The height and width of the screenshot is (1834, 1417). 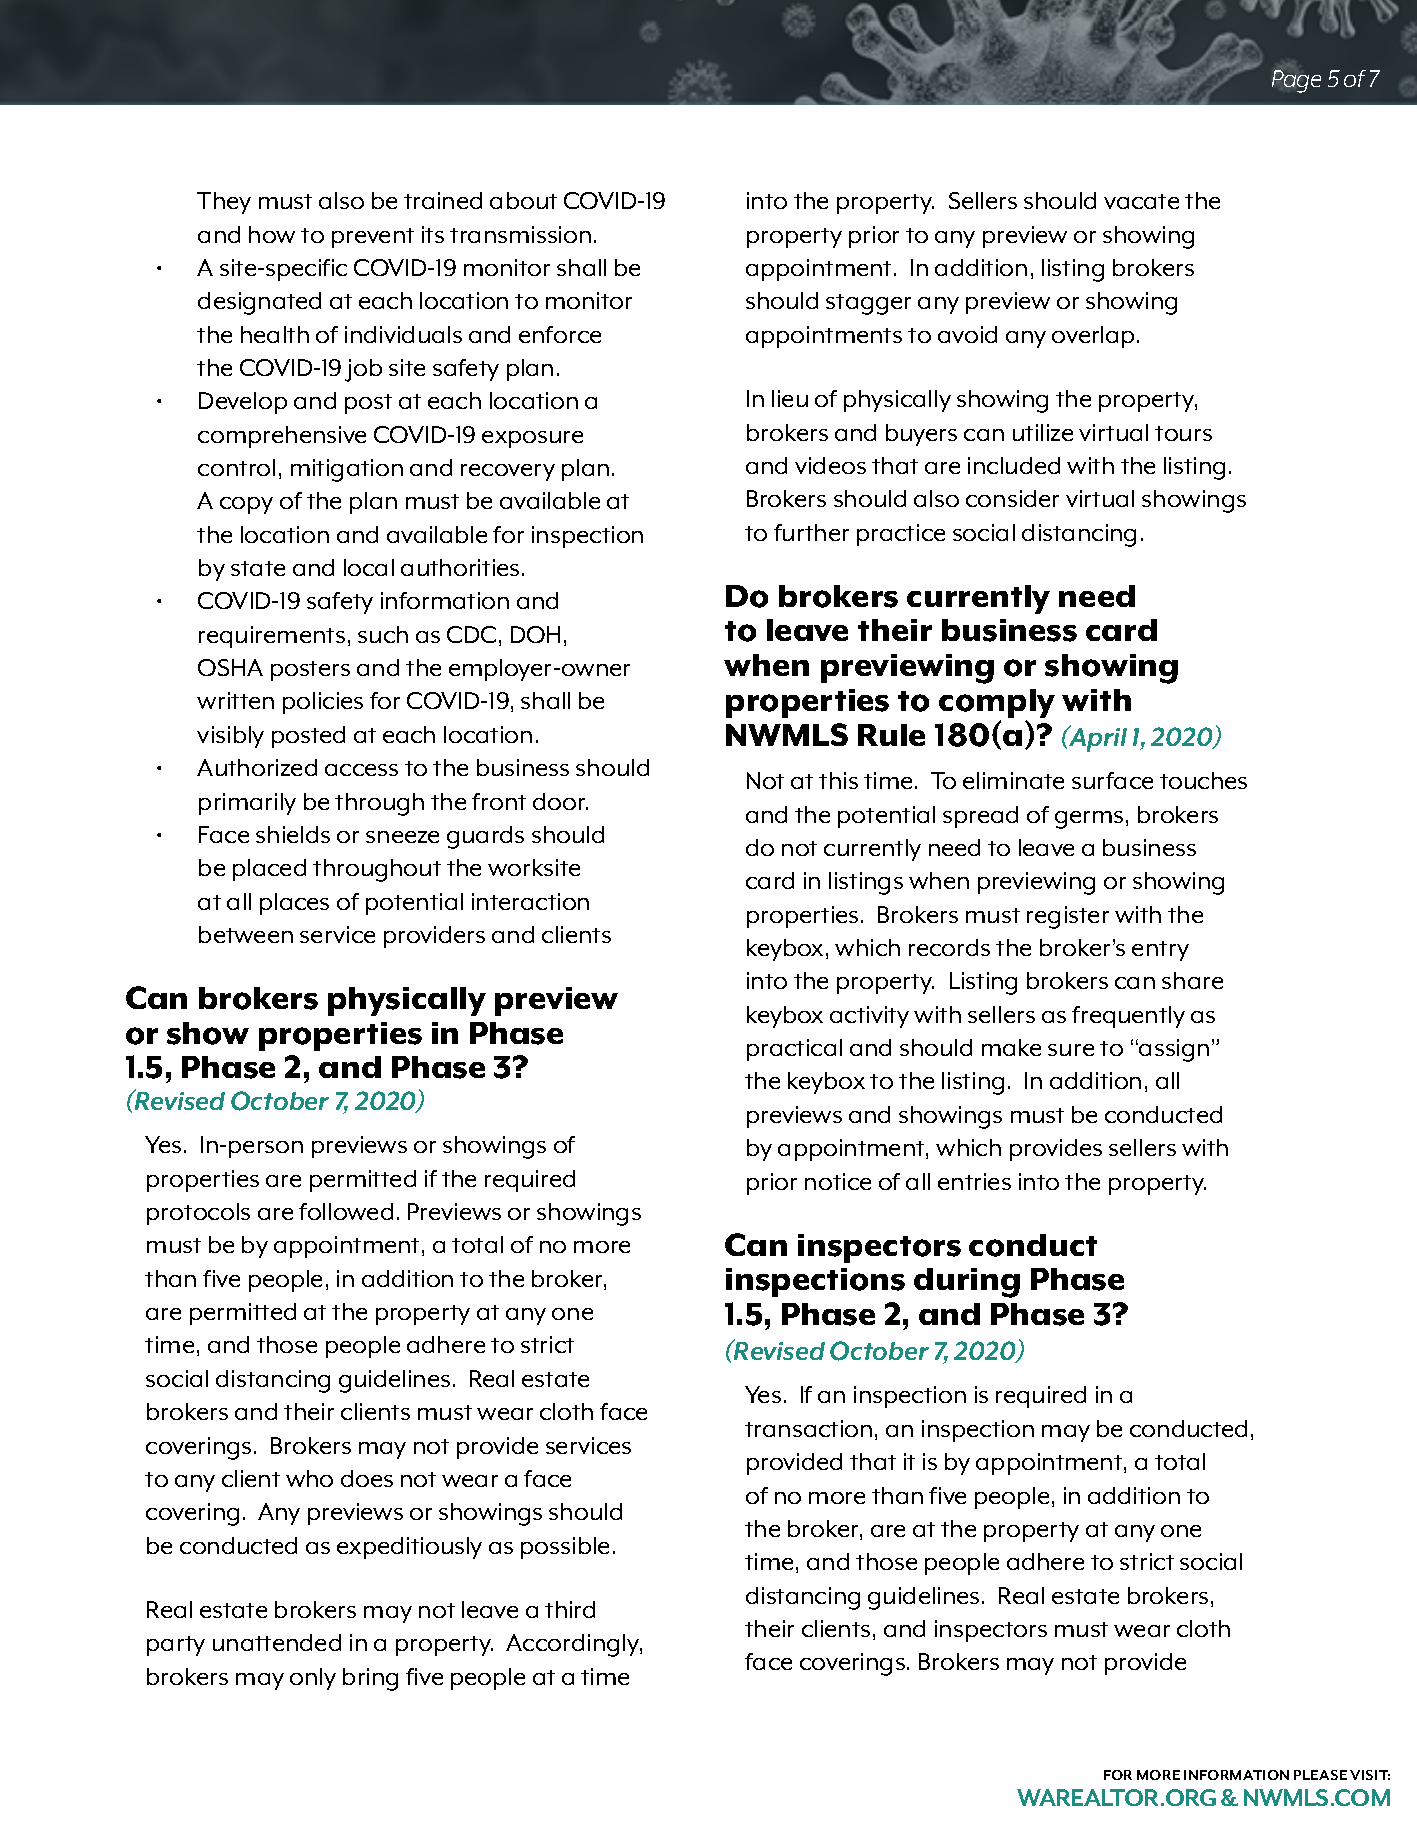 What do you see at coordinates (1174, 1050) in the screenshot?
I see `assign` at bounding box center [1174, 1050].
